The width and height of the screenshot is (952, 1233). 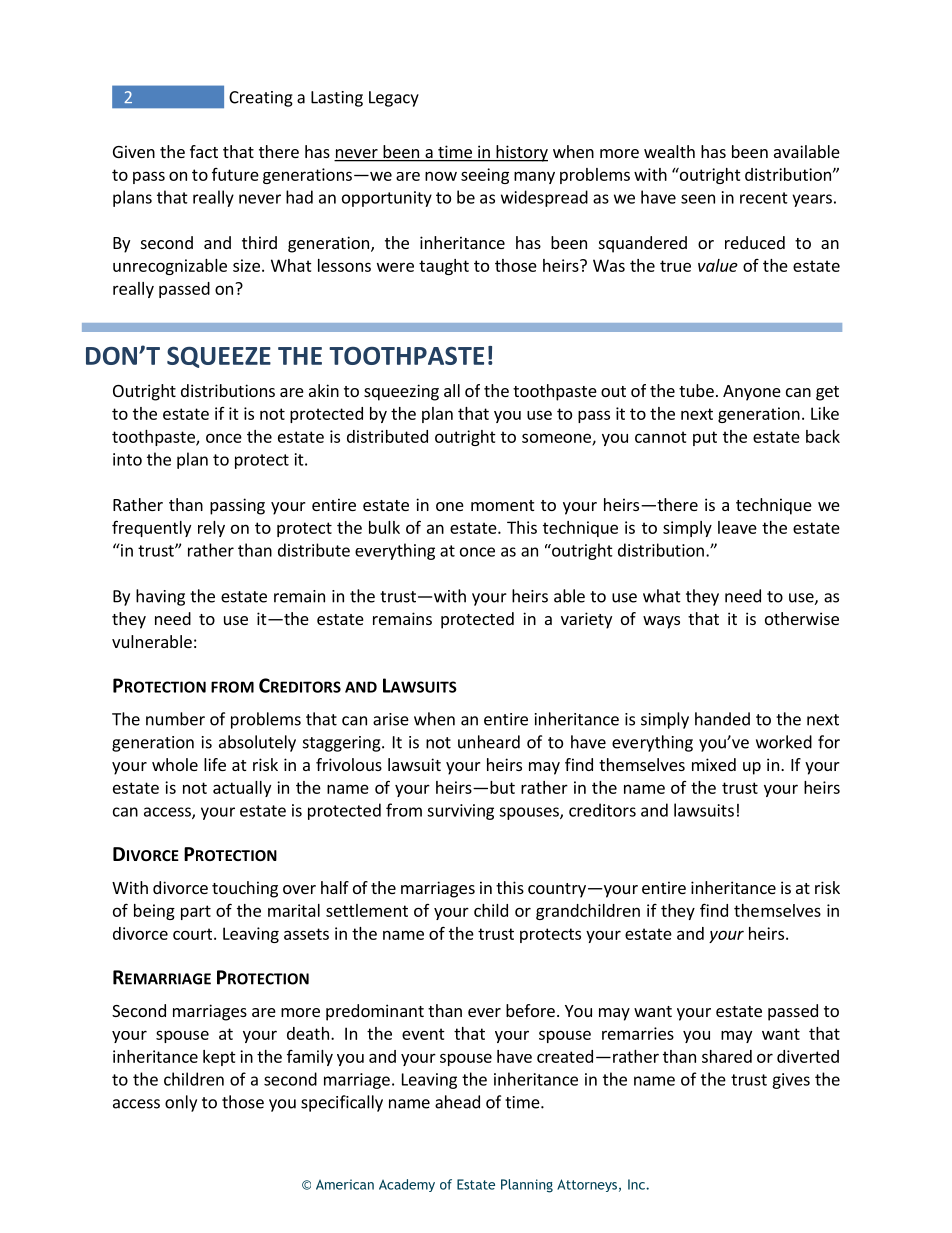 What do you see at coordinates (181, 1103) in the screenshot?
I see `only` at bounding box center [181, 1103].
